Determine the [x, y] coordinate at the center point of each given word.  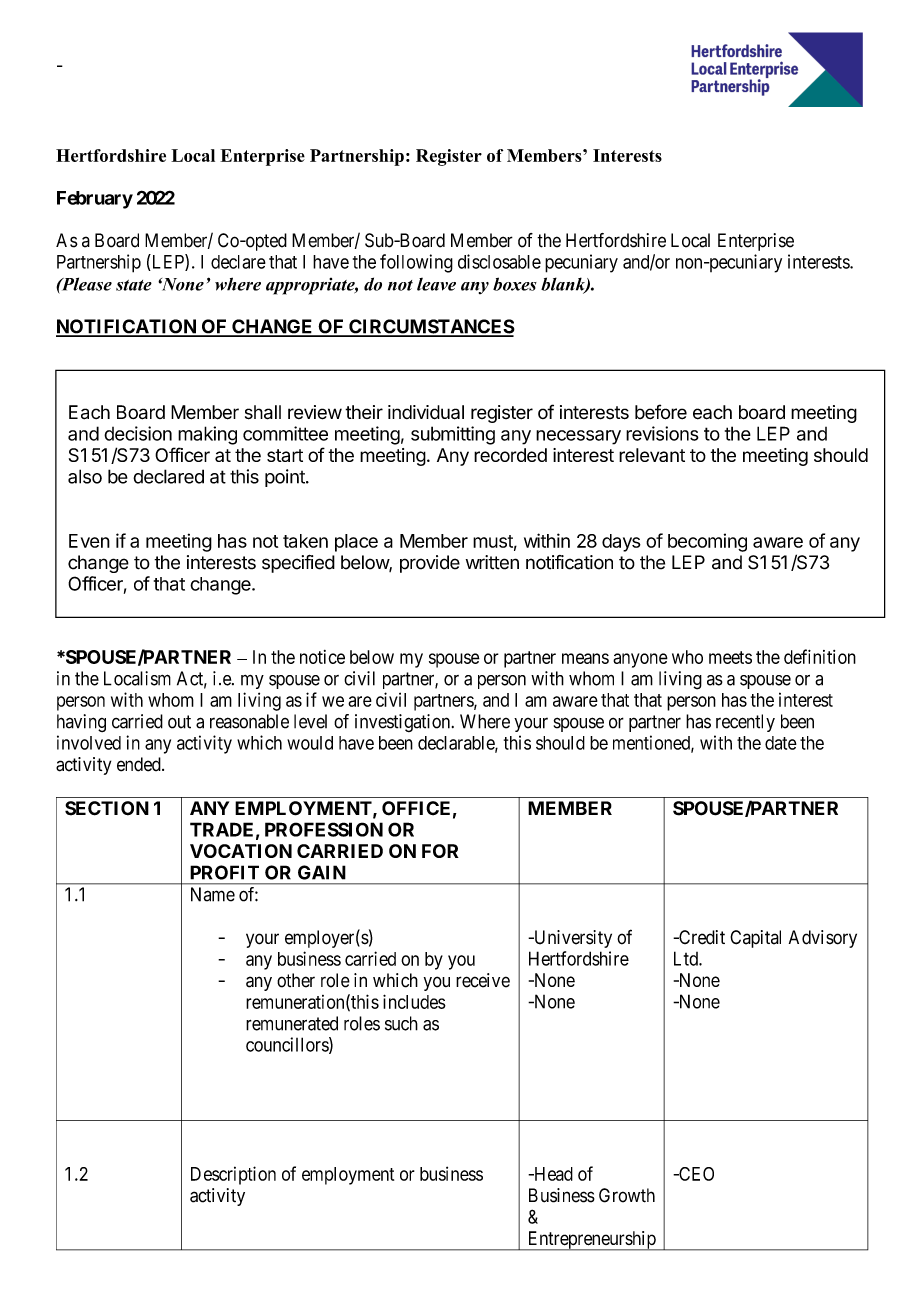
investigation [404, 723]
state [134, 285]
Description [233, 1175]
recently [745, 723]
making [207, 435]
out [179, 722]
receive [483, 980]
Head [552, 1174]
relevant [652, 455]
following [416, 263]
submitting [453, 435]
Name [213, 894]
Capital [755, 939]
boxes [515, 284]
